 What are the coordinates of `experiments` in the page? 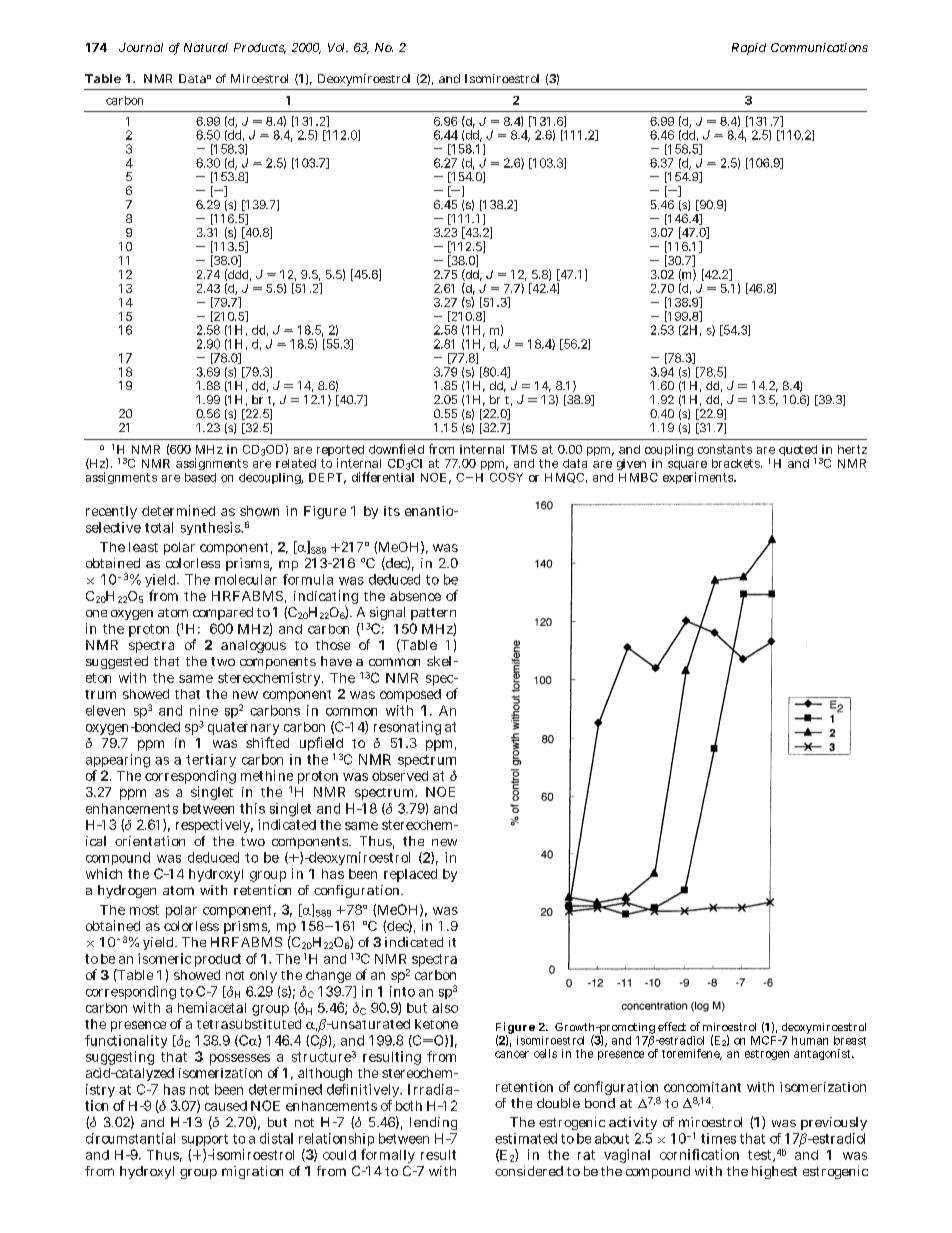 It's located at (699, 478).
